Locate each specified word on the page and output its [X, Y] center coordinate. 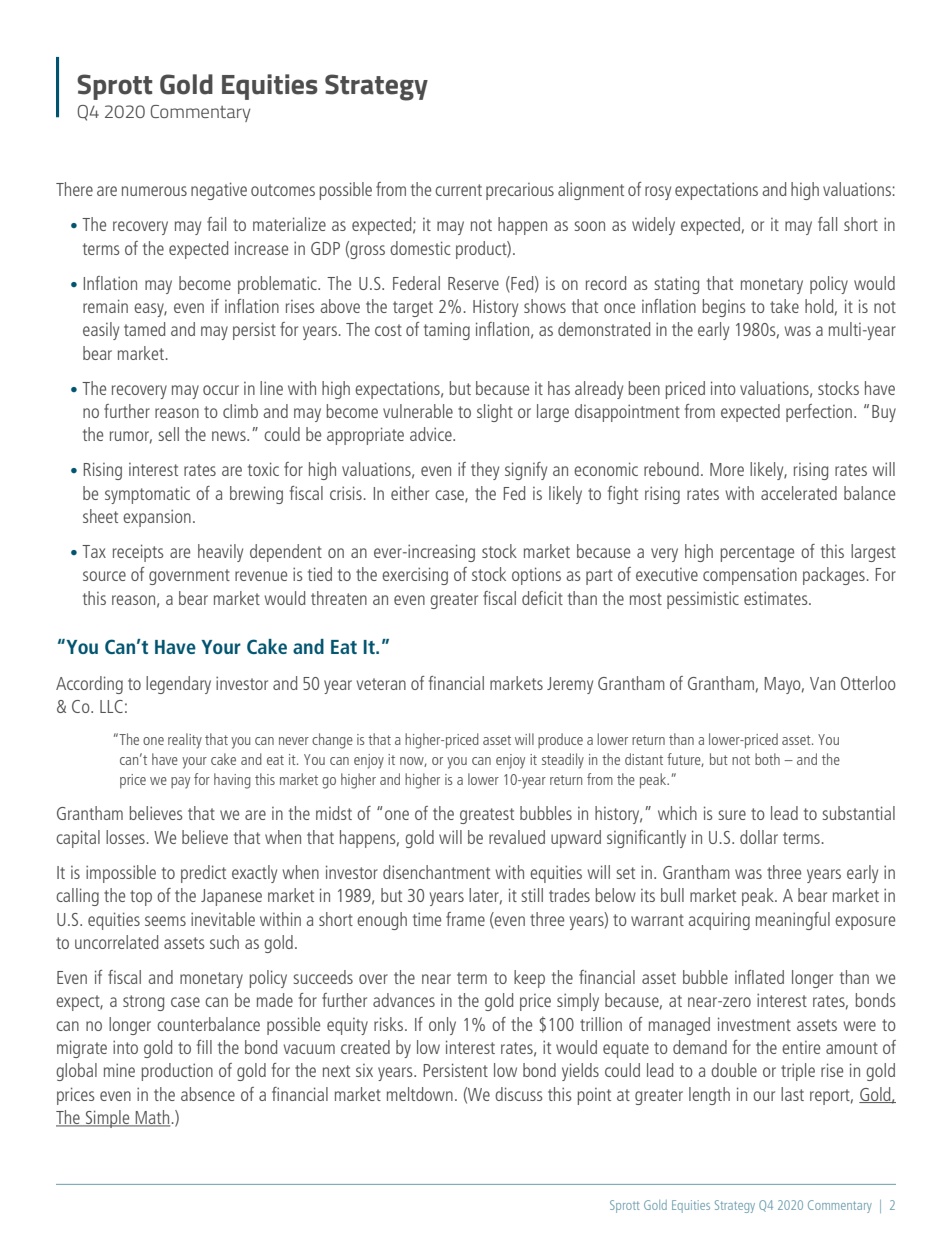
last [792, 1094]
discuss [519, 1094]
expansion [157, 518]
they [485, 471]
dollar [759, 837]
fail [216, 224]
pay [180, 783]
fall [827, 224]
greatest [487, 816]
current [458, 190]
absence [208, 1094]
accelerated [799, 493]
